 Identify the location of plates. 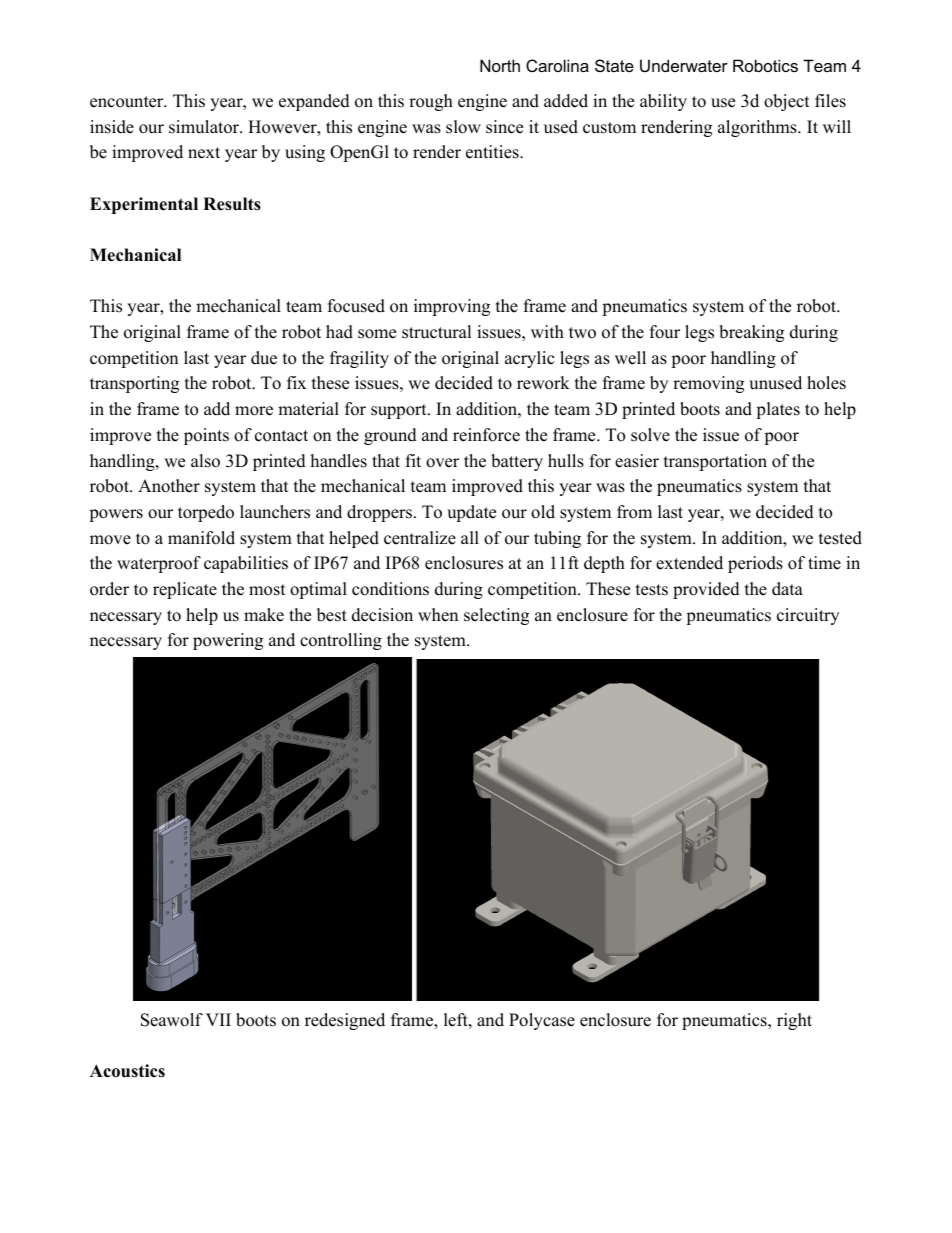
(778, 410).
